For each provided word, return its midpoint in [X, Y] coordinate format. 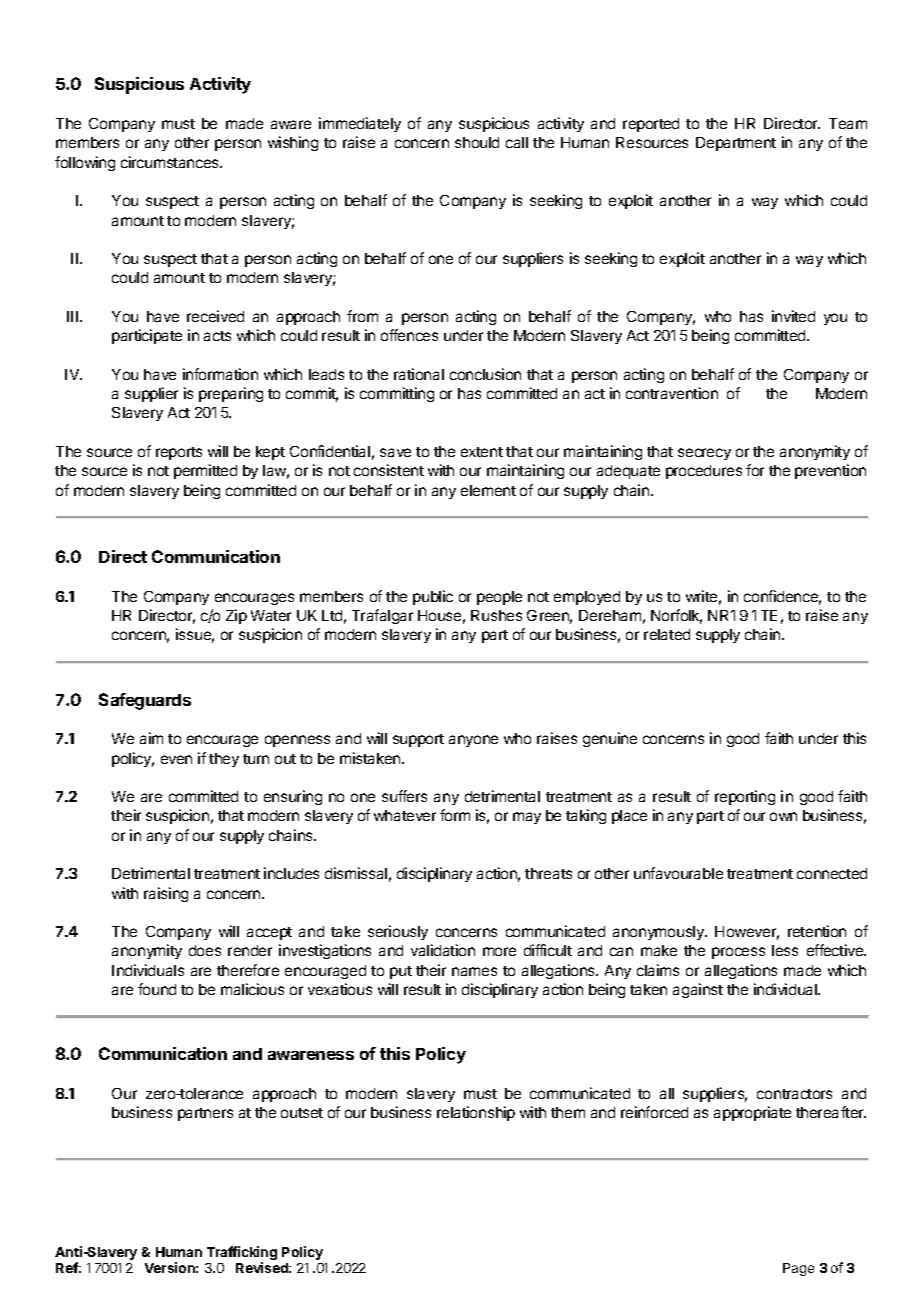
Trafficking [242, 1254]
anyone [473, 741]
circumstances [171, 162]
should [477, 142]
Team [848, 123]
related [667, 634]
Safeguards [145, 701]
